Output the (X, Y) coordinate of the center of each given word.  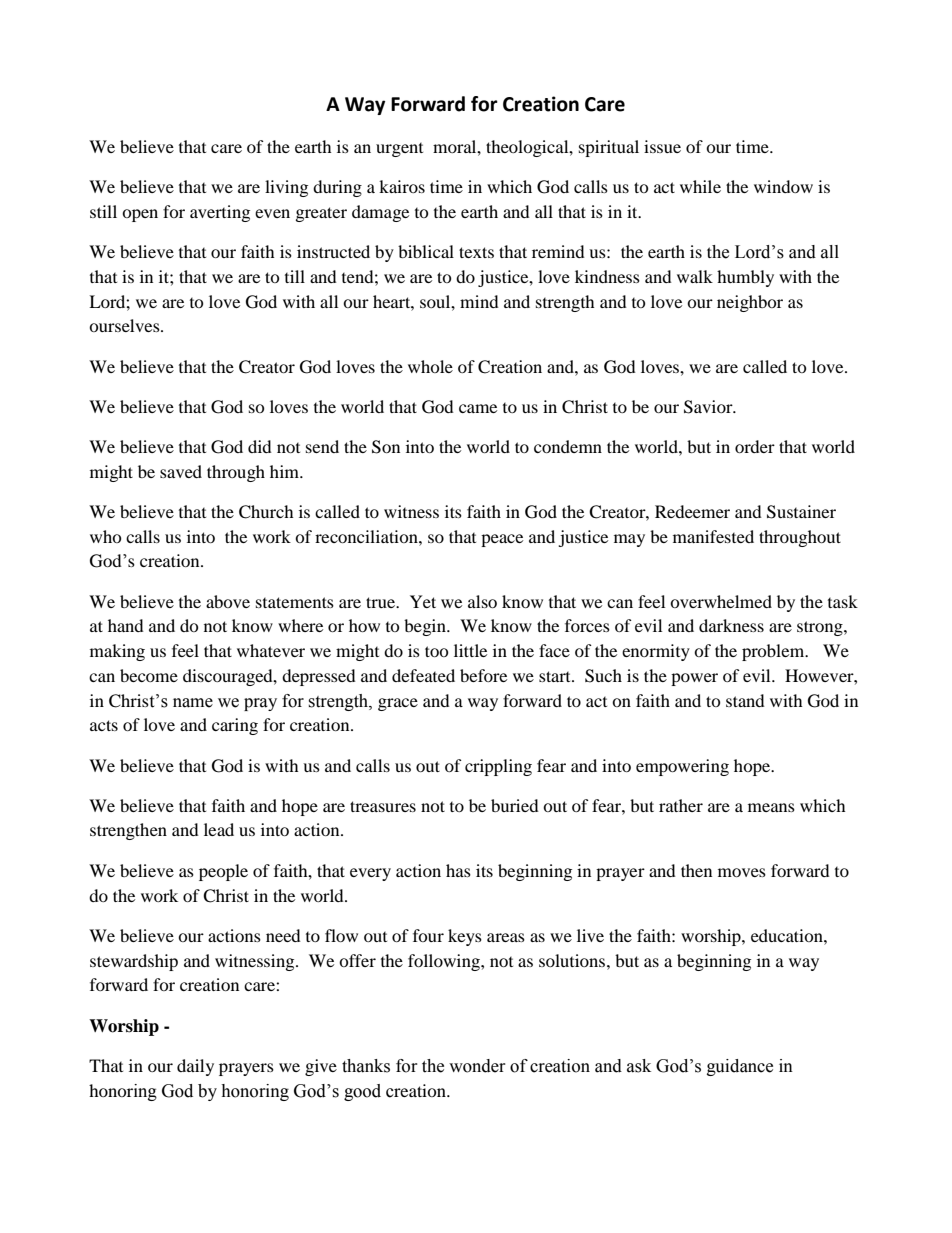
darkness (731, 625)
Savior (709, 407)
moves (742, 872)
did (260, 446)
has (458, 870)
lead (219, 829)
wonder (477, 1066)
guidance (740, 1067)
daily (195, 1067)
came (478, 408)
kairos (402, 186)
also (482, 601)
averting (220, 213)
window (783, 186)
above (228, 601)
